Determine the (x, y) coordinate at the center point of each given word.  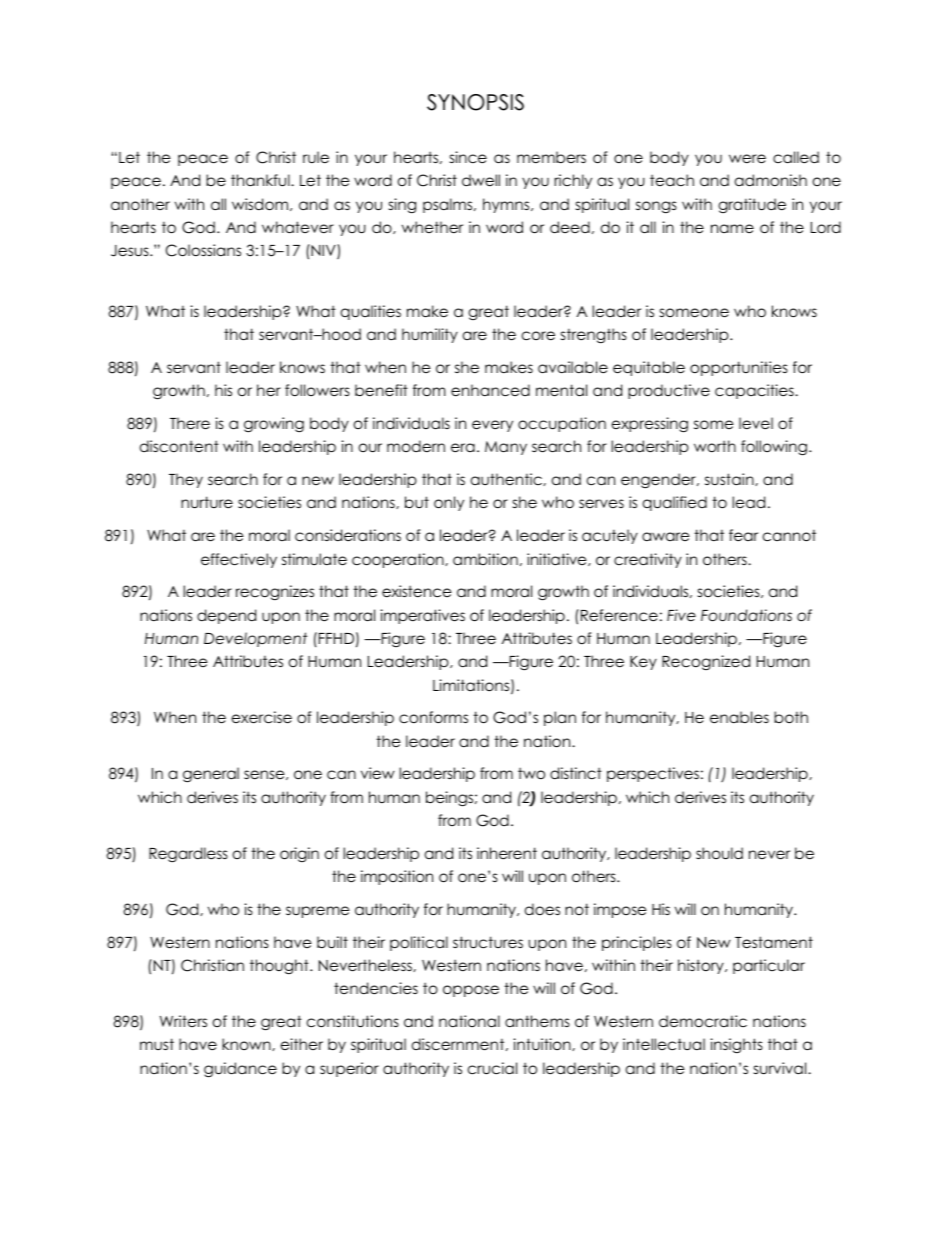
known (247, 1044)
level (756, 423)
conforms (433, 717)
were (747, 159)
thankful (261, 180)
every (492, 426)
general (211, 775)
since (468, 157)
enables (739, 717)
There (190, 423)
